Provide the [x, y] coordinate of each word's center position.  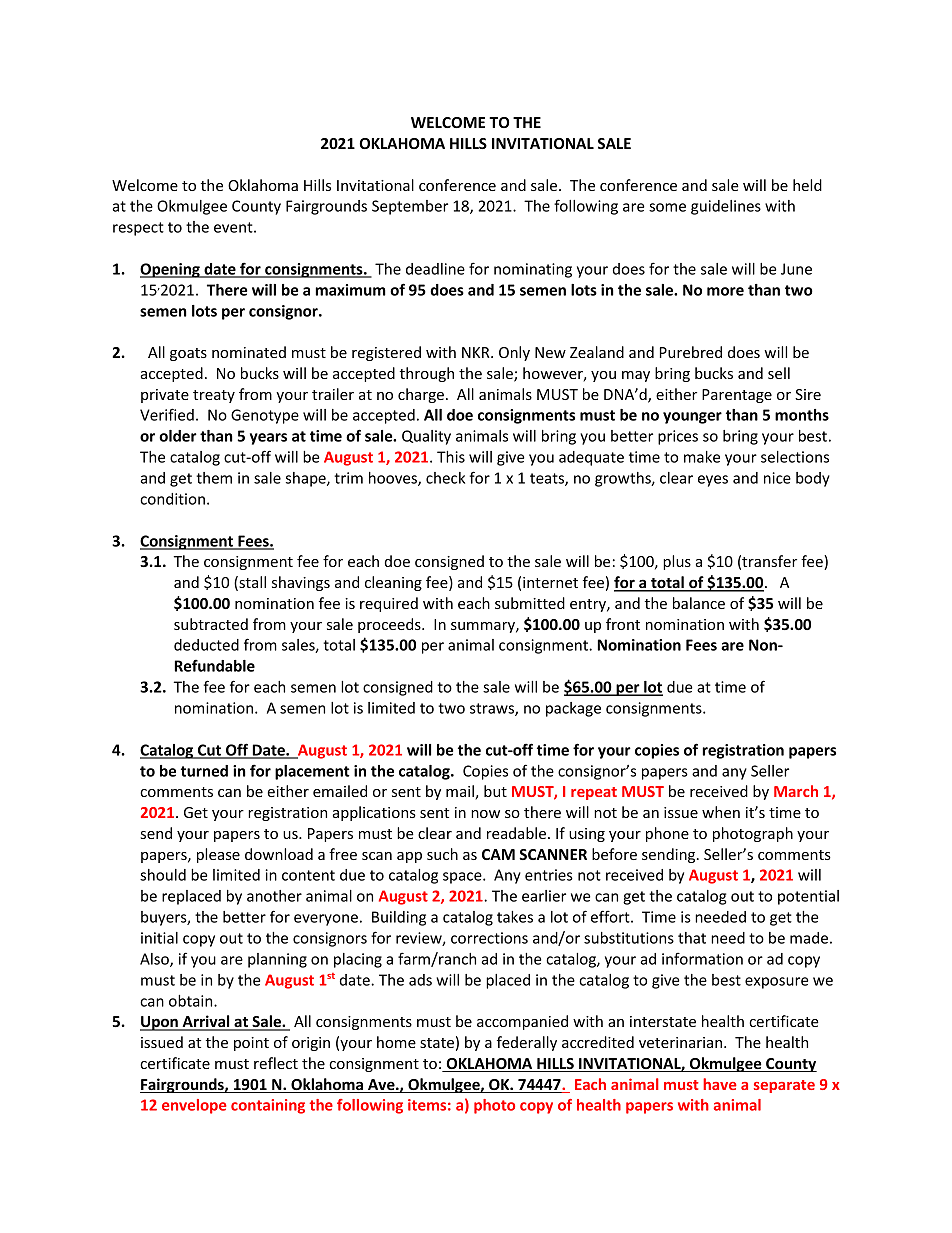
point [251, 1044]
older [178, 436]
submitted [530, 603]
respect [138, 229]
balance [699, 603]
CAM [498, 854]
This [451, 457]
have [720, 1084]
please [218, 855]
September [410, 207]
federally [527, 1043]
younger [692, 418]
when [721, 812]
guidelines [726, 207]
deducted [206, 645]
